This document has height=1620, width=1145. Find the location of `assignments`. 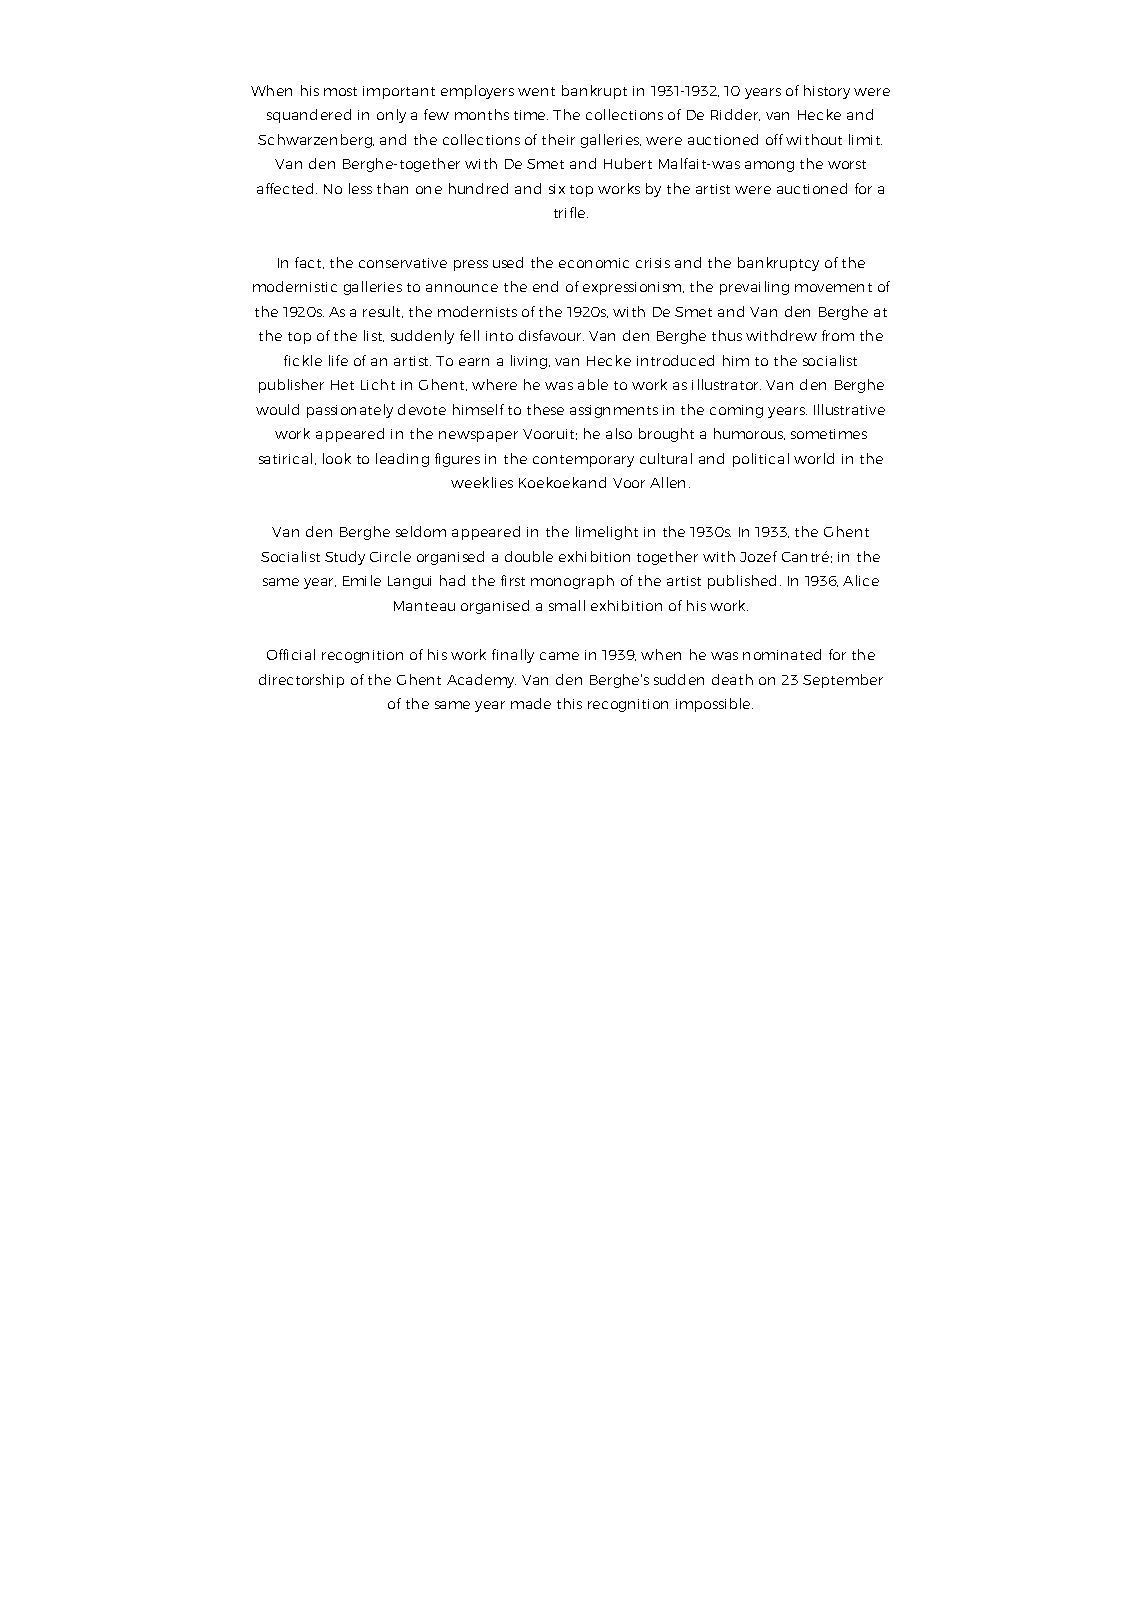

assignments is located at coordinates (614, 411).
